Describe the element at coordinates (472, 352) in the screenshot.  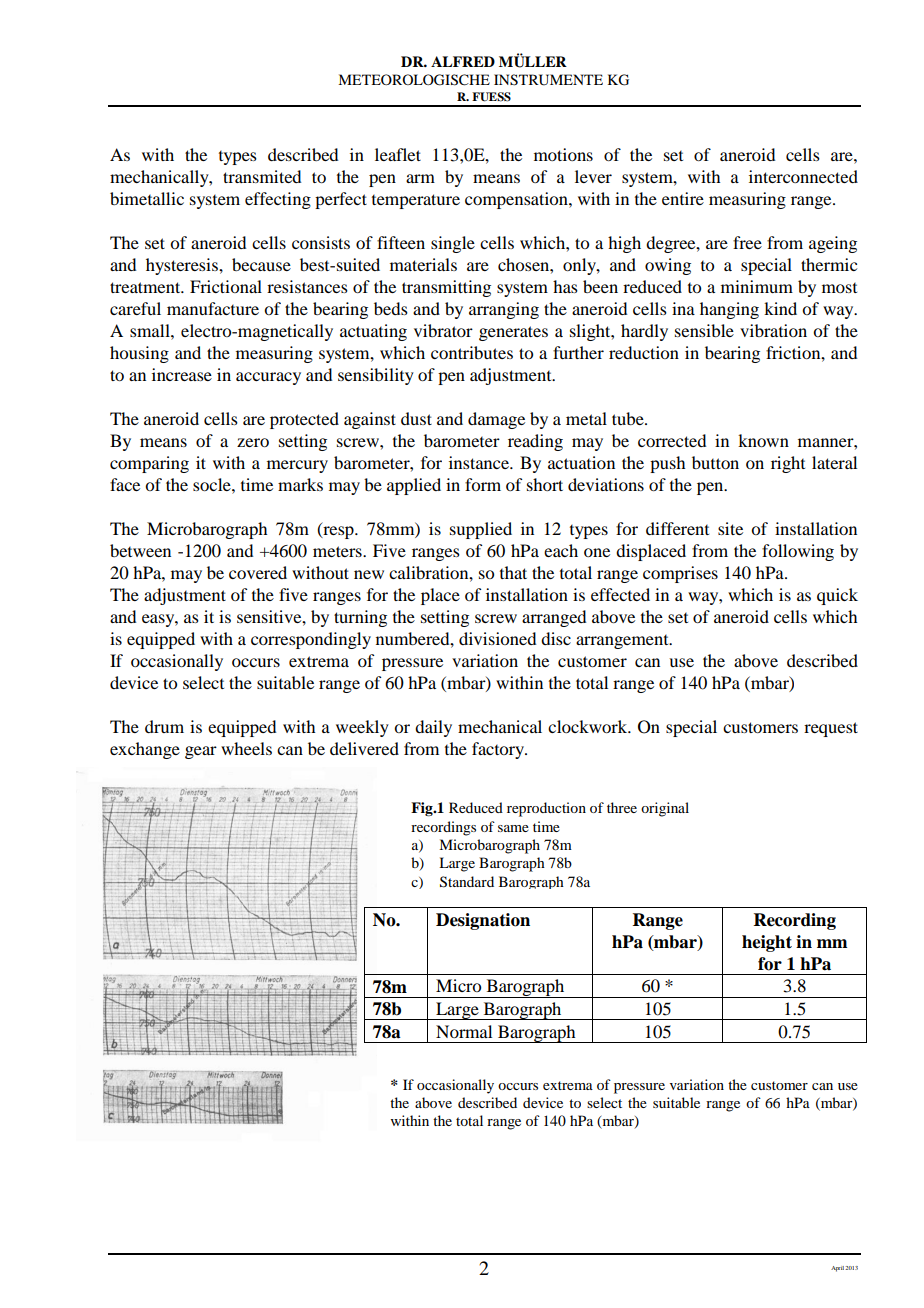
I see `contributes` at that location.
